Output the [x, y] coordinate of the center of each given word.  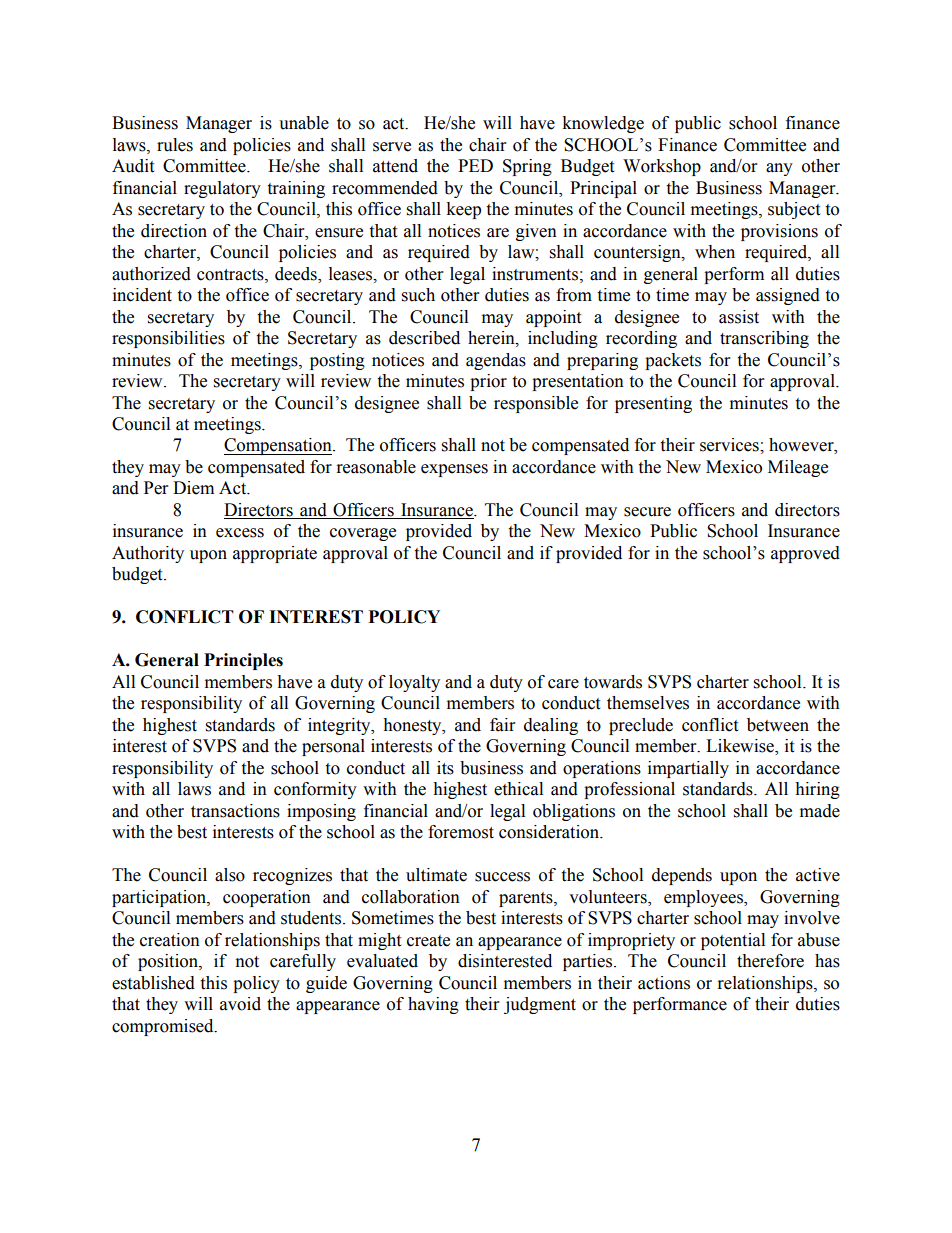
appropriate [275, 554]
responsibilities [168, 339]
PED [475, 165]
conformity [315, 790]
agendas [496, 361]
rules [175, 145]
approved [805, 554]
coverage [363, 534]
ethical [518, 789]
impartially [688, 769]
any [779, 169]
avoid [240, 1004]
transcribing [764, 339]
